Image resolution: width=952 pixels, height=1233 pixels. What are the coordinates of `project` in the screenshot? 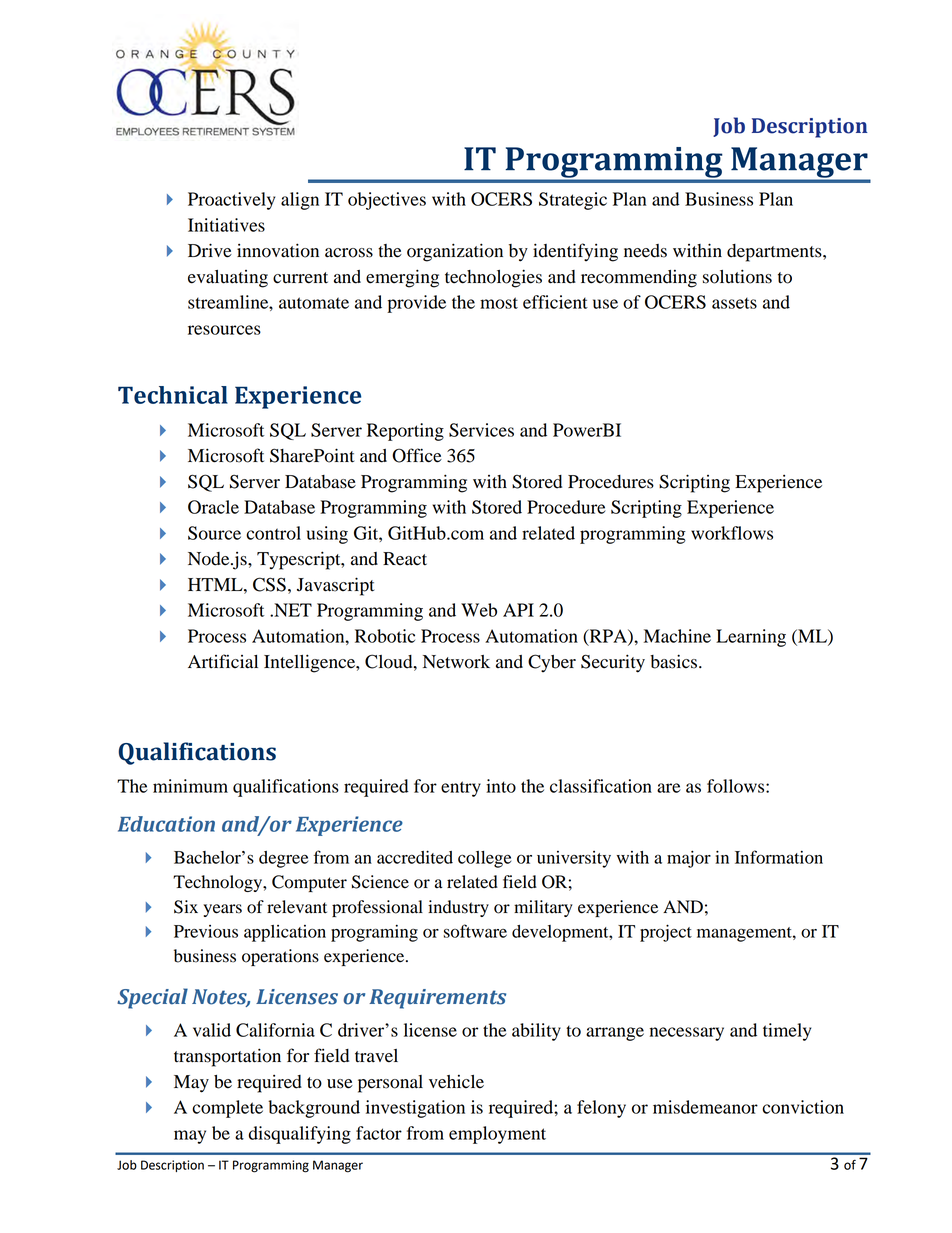 It's located at (666, 933).
